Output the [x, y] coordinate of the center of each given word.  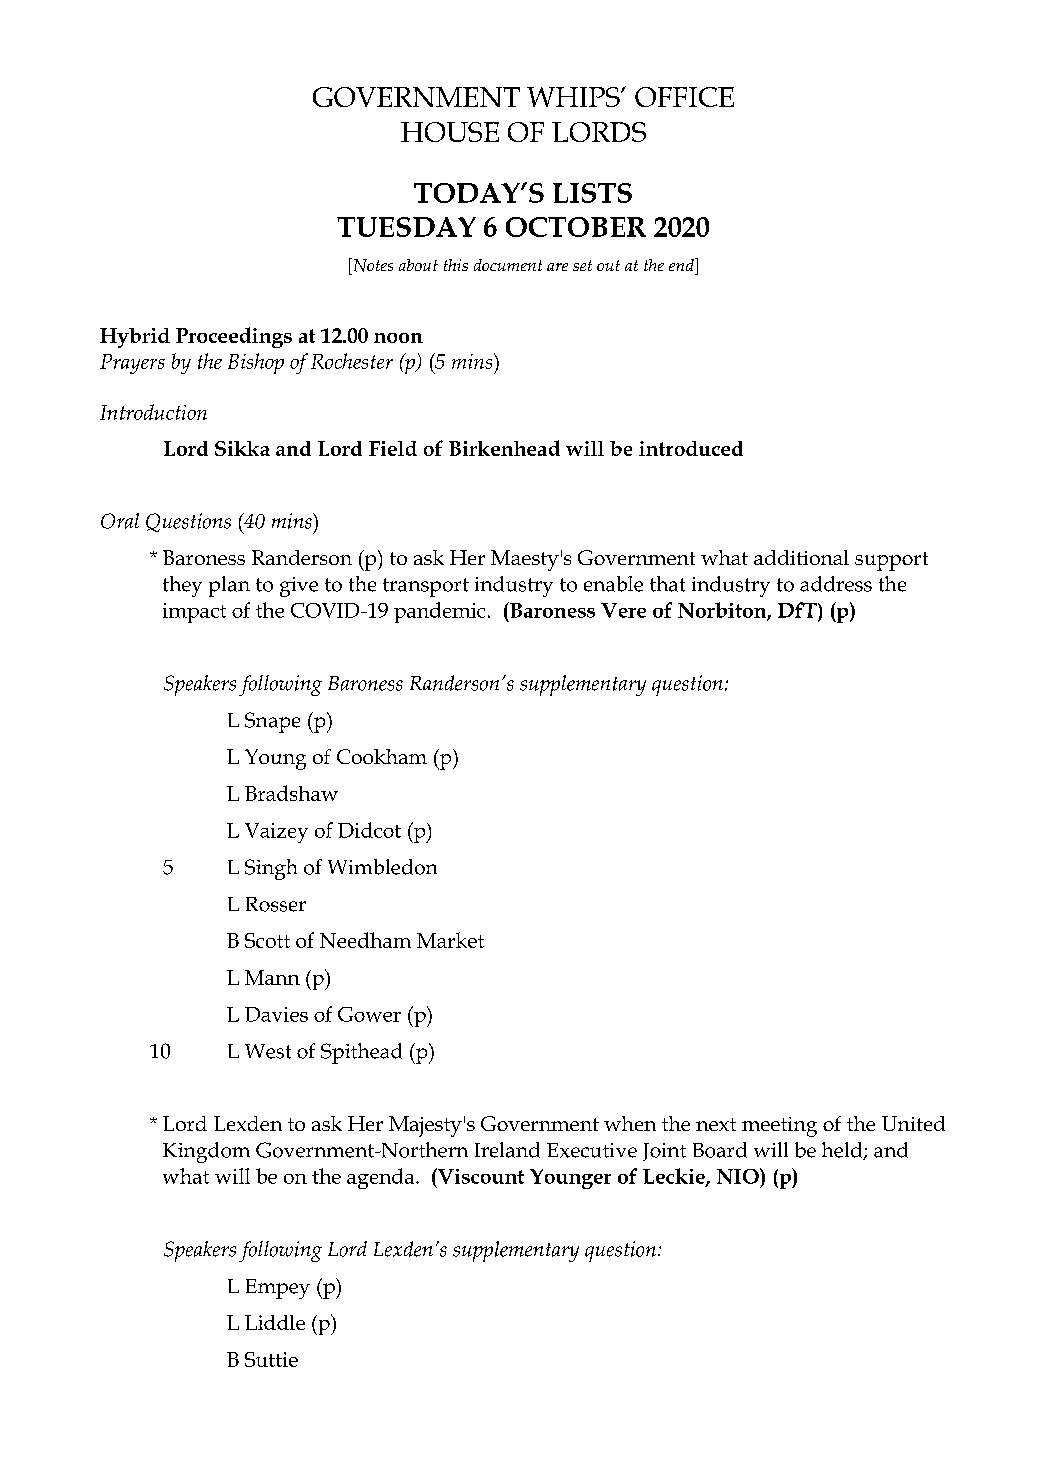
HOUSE [450, 132]
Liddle [275, 1322]
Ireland [507, 1150]
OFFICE [684, 97]
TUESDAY [406, 227]
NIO [739, 1176]
